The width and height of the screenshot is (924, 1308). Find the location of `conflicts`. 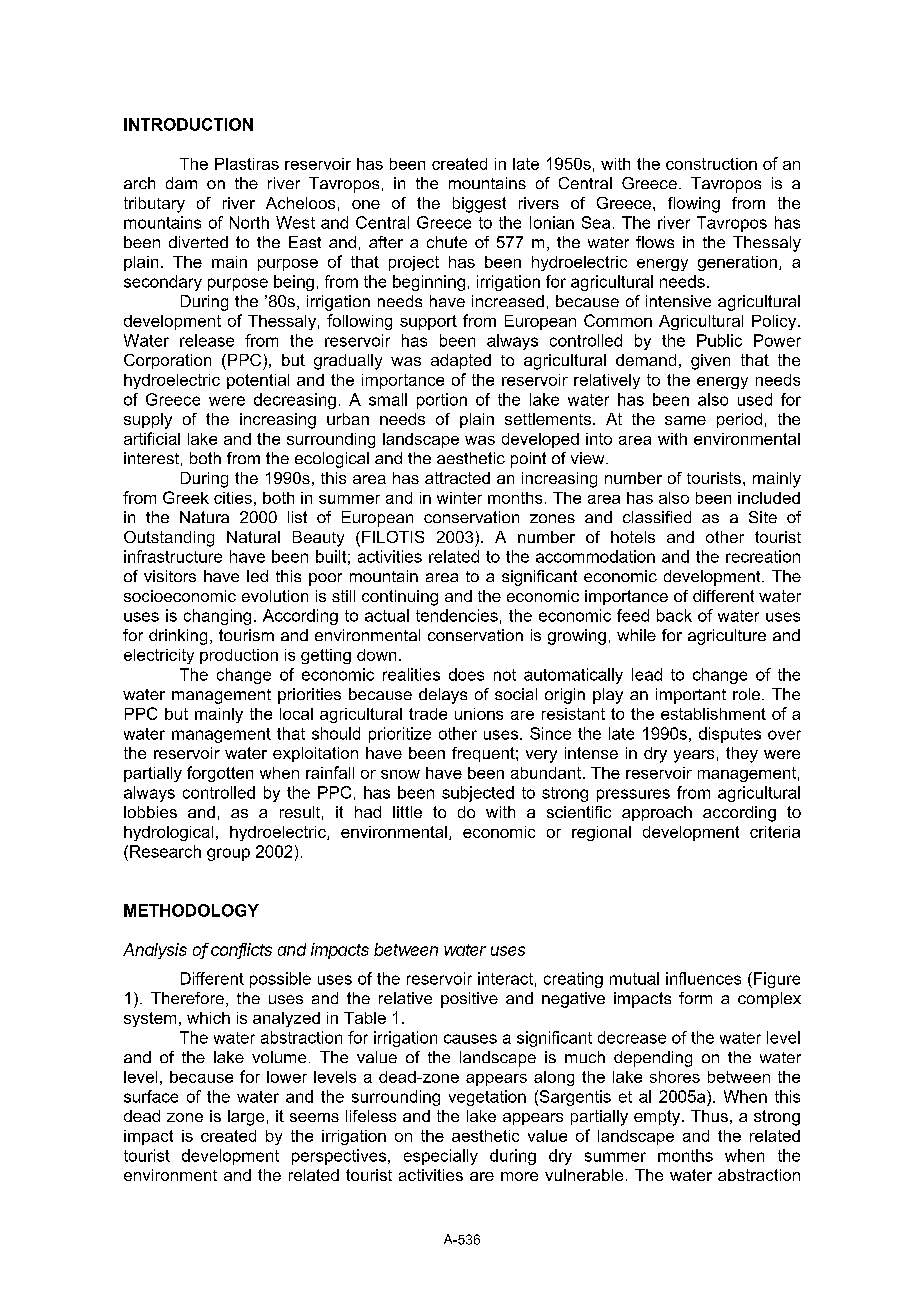

conflicts is located at coordinates (241, 950).
